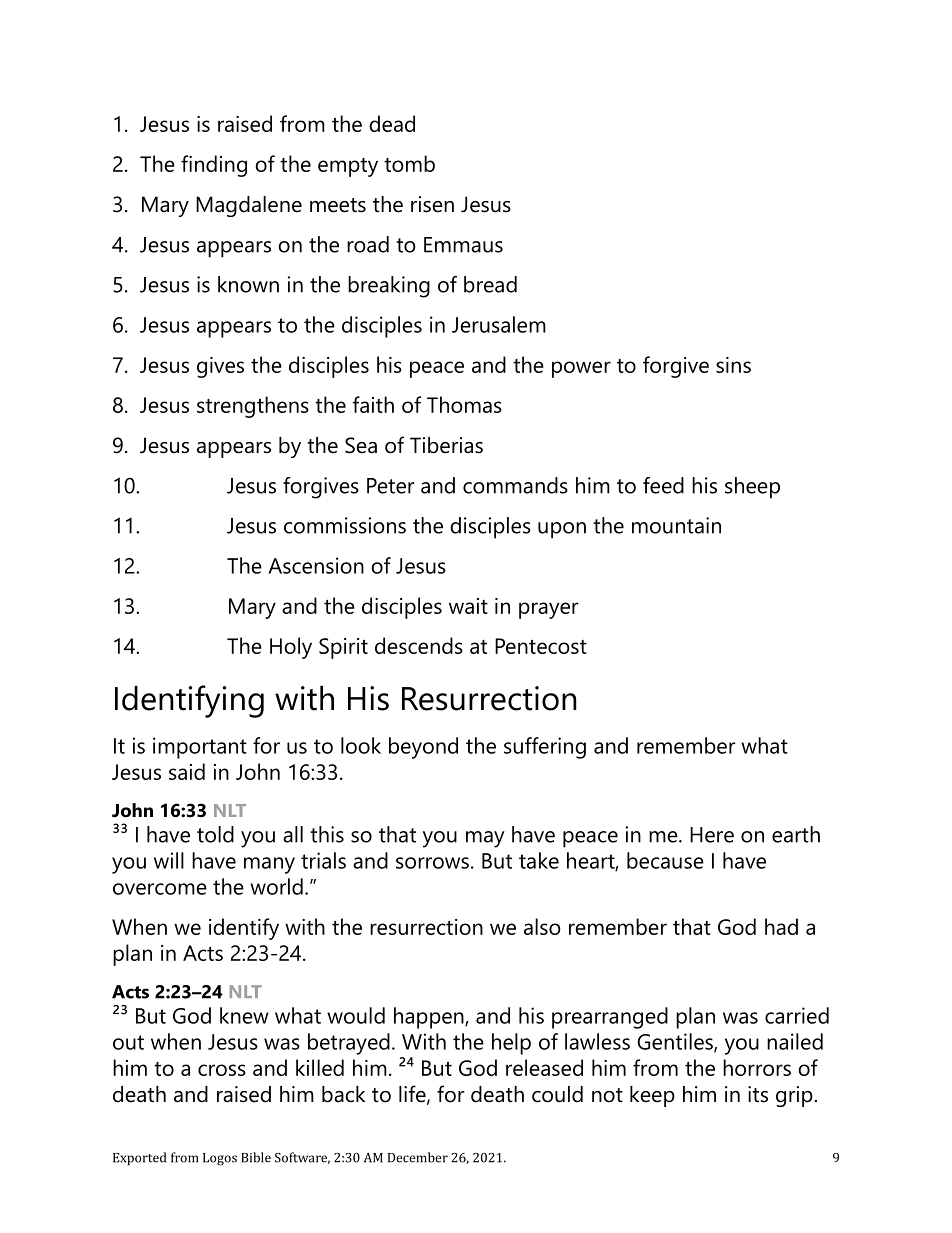 Image resolution: width=952 pixels, height=1233 pixels. I want to click on beyond, so click(423, 748).
